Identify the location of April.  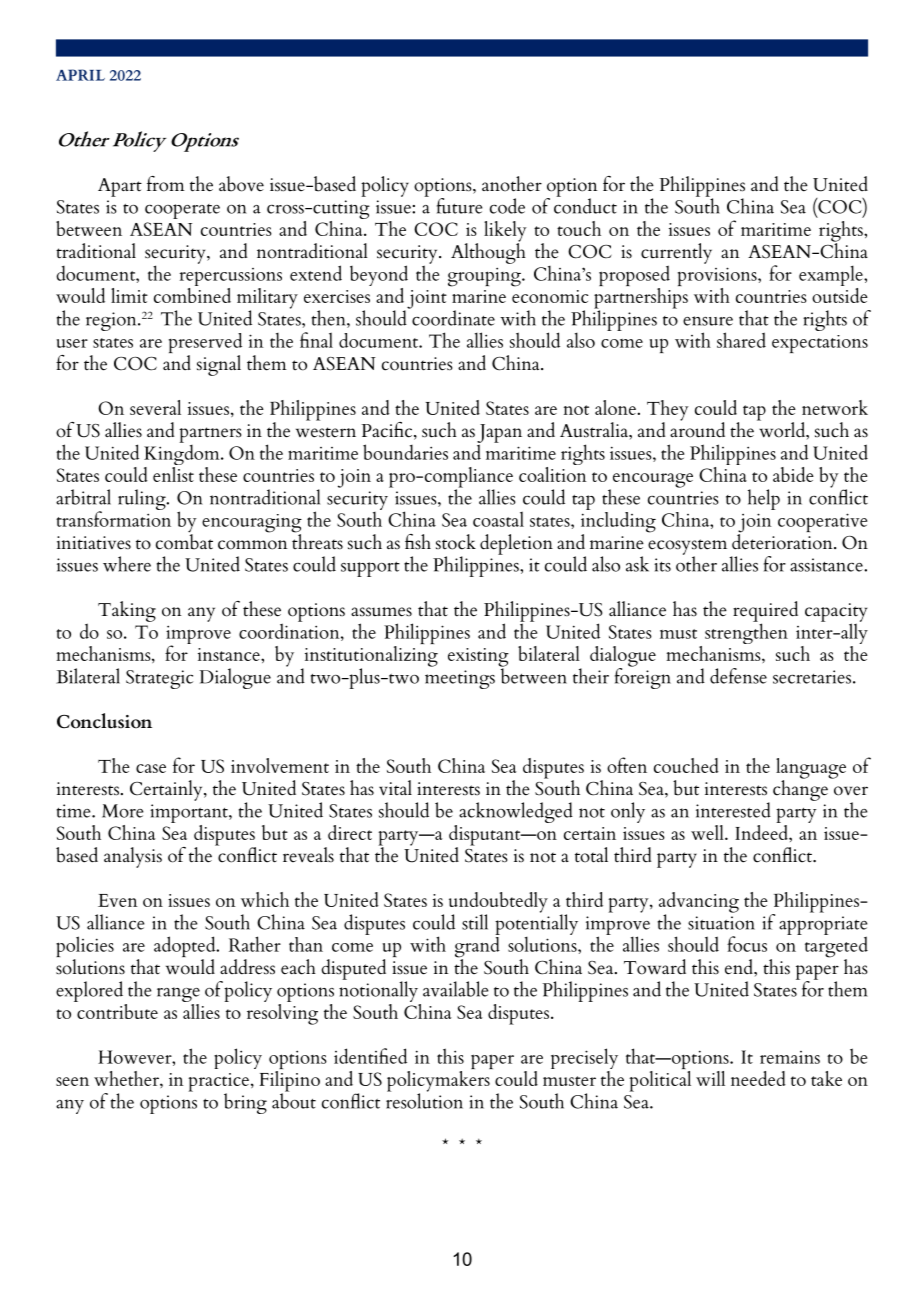
(80, 75).
